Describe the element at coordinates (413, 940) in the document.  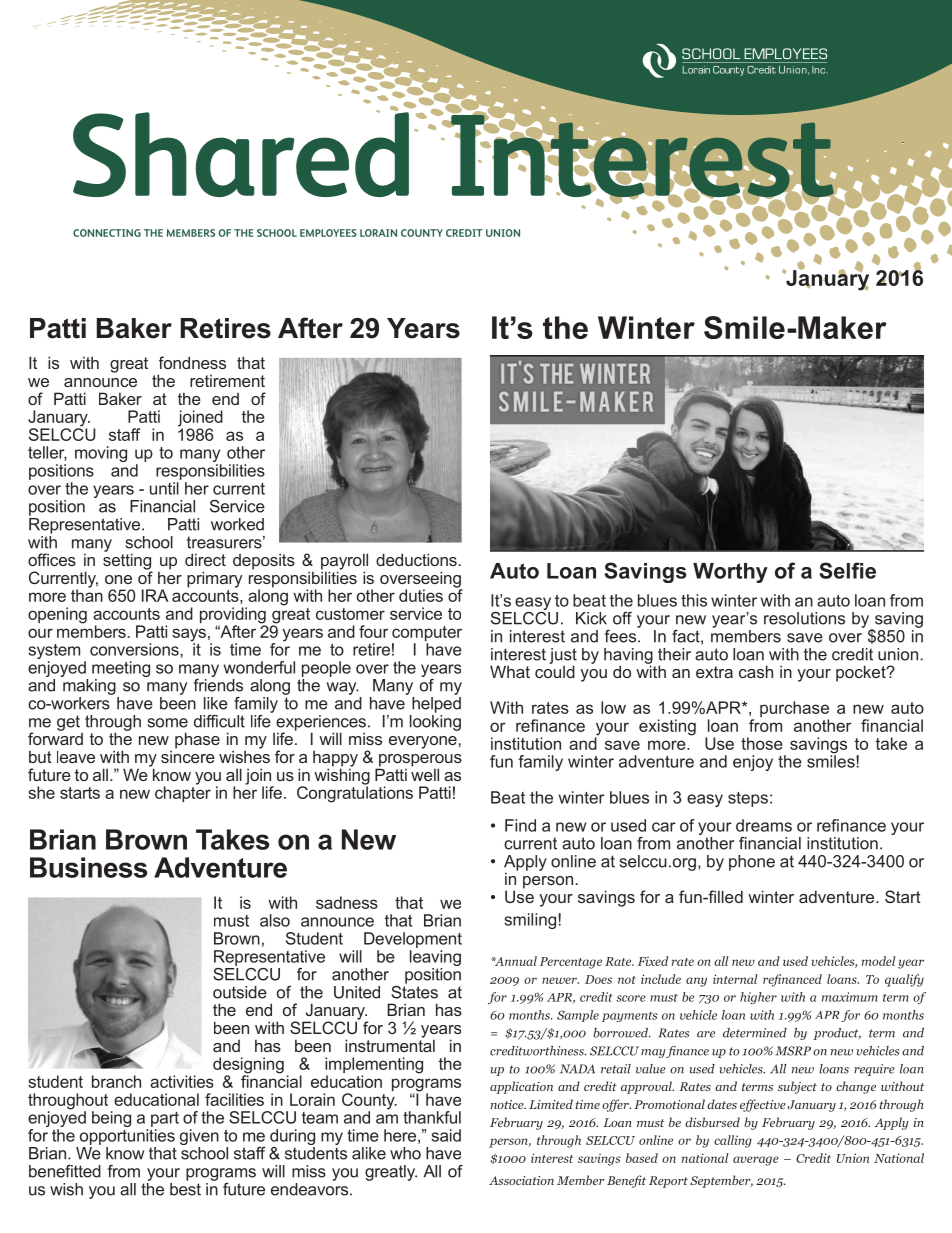
I see `Development` at that location.
